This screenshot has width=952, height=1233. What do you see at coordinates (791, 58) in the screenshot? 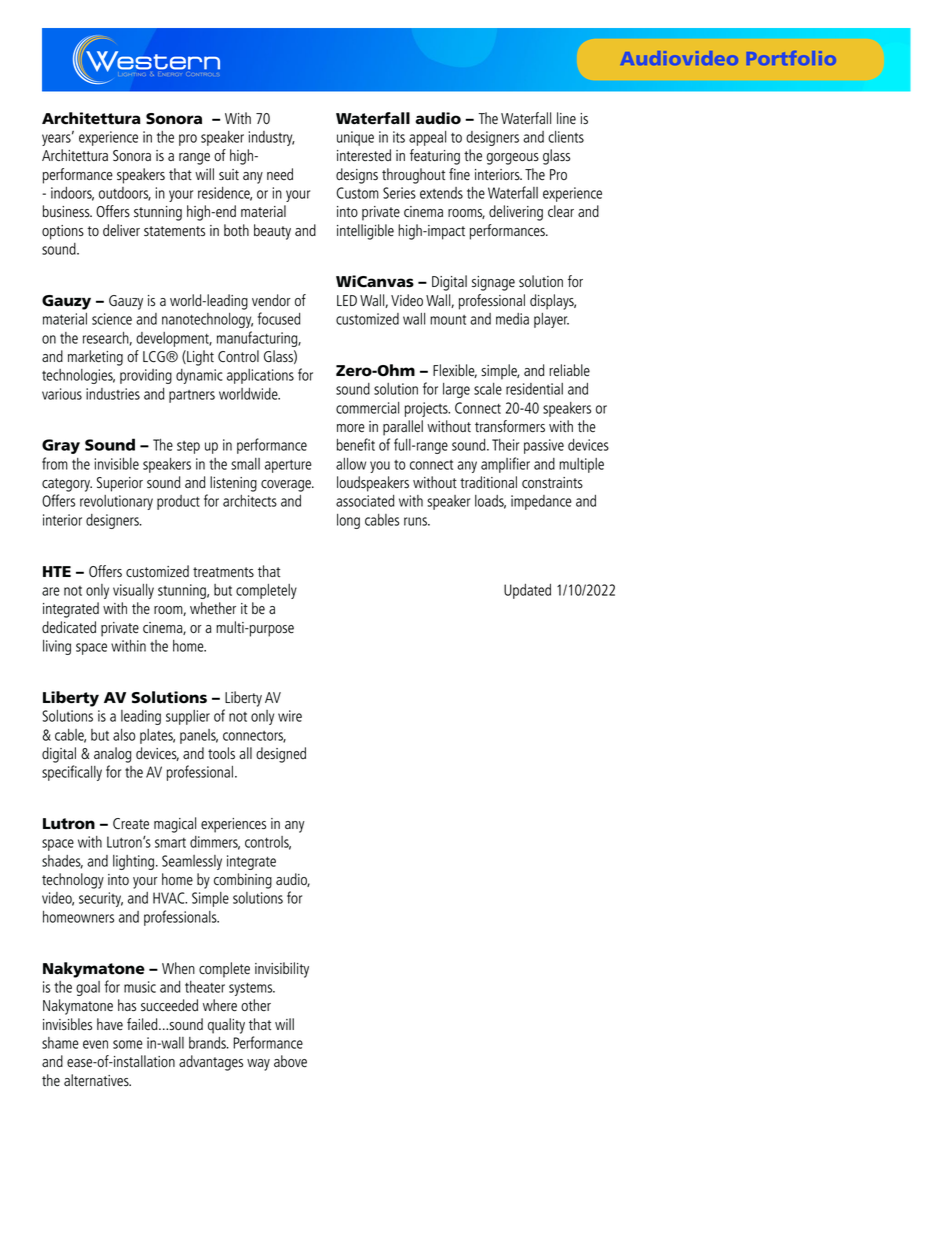
I see `Portfolio` at bounding box center [791, 58].
